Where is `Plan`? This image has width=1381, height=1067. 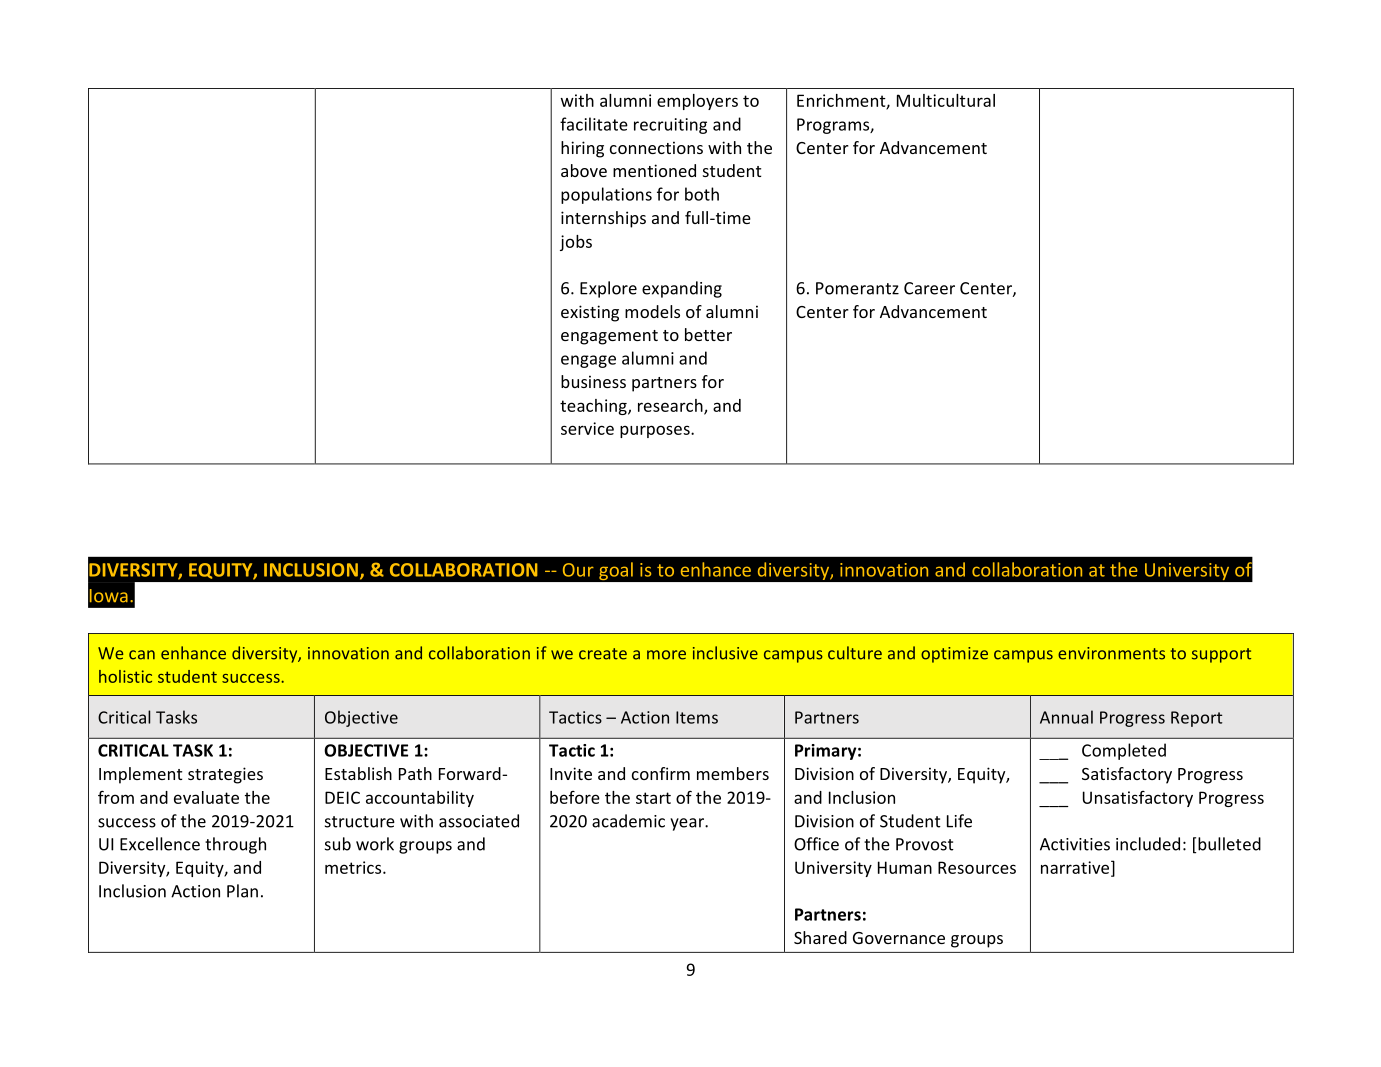
Plan is located at coordinates (242, 891).
